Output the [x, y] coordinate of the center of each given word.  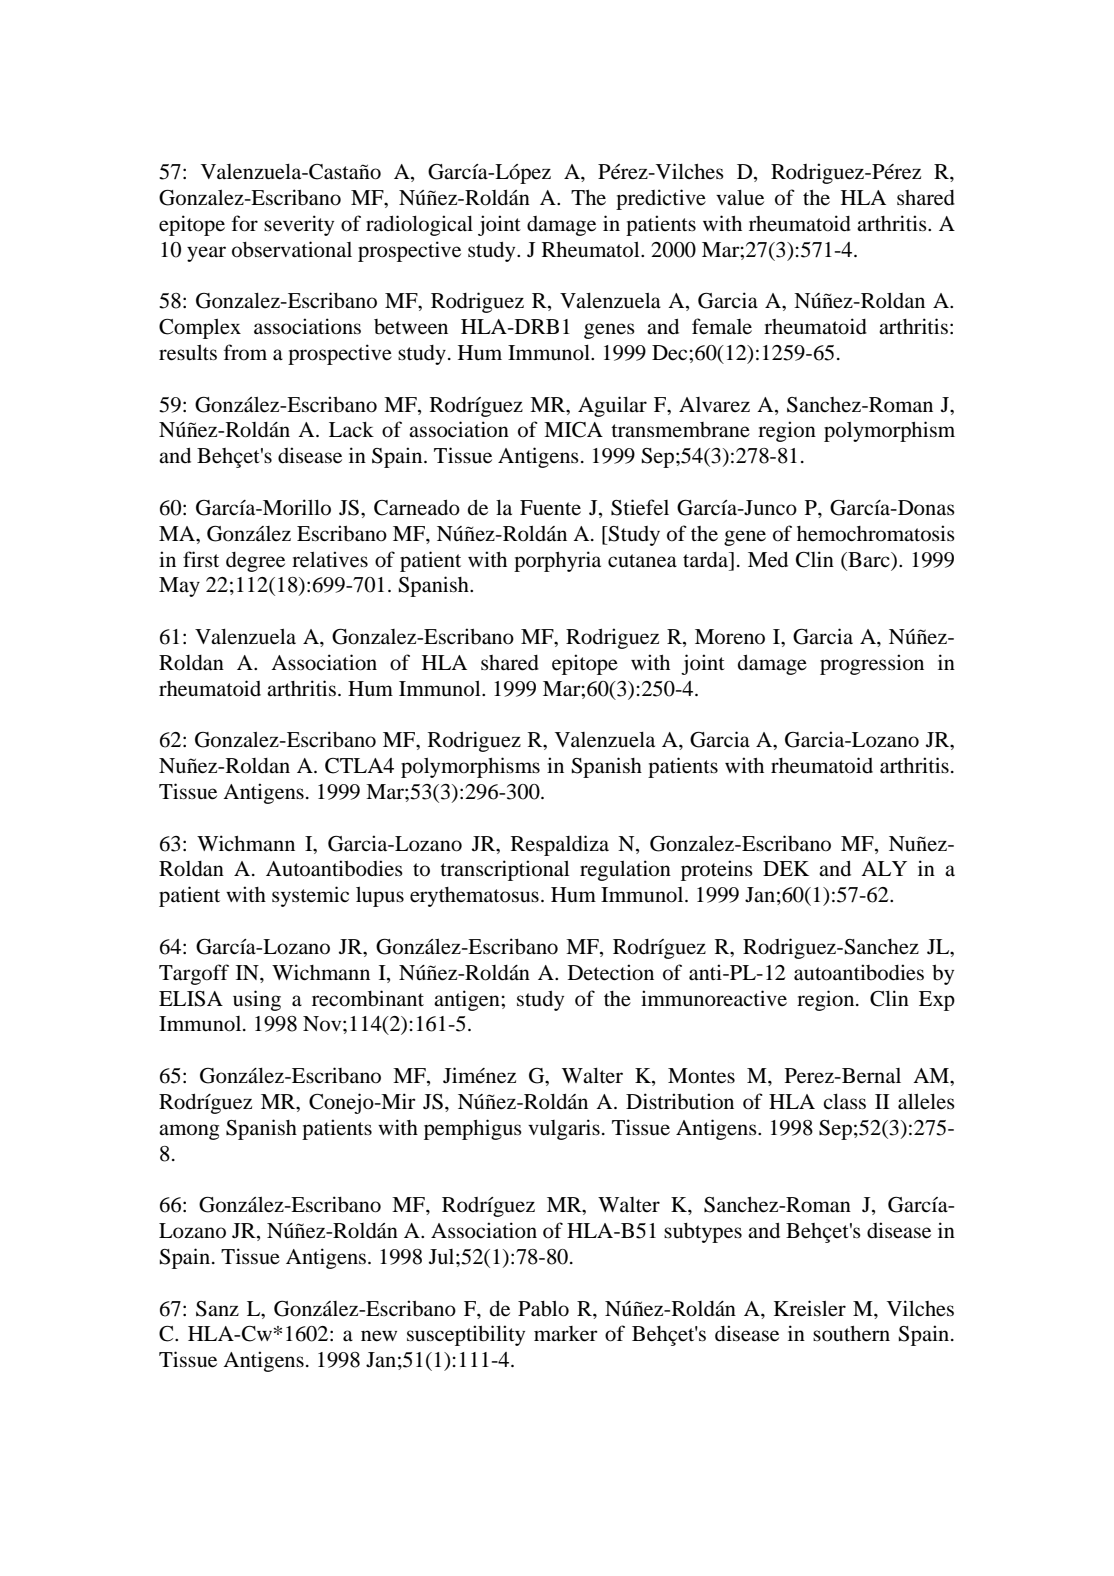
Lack [351, 429]
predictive [661, 199]
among [189, 1132]
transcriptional [505, 870]
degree [255, 562]
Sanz [217, 1309]
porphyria [557, 561]
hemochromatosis [876, 533]
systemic [310, 896]
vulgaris [564, 1129]
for [245, 223]
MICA [573, 430]
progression [872, 664]
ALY [884, 868]
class [844, 1102]
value [740, 198]
